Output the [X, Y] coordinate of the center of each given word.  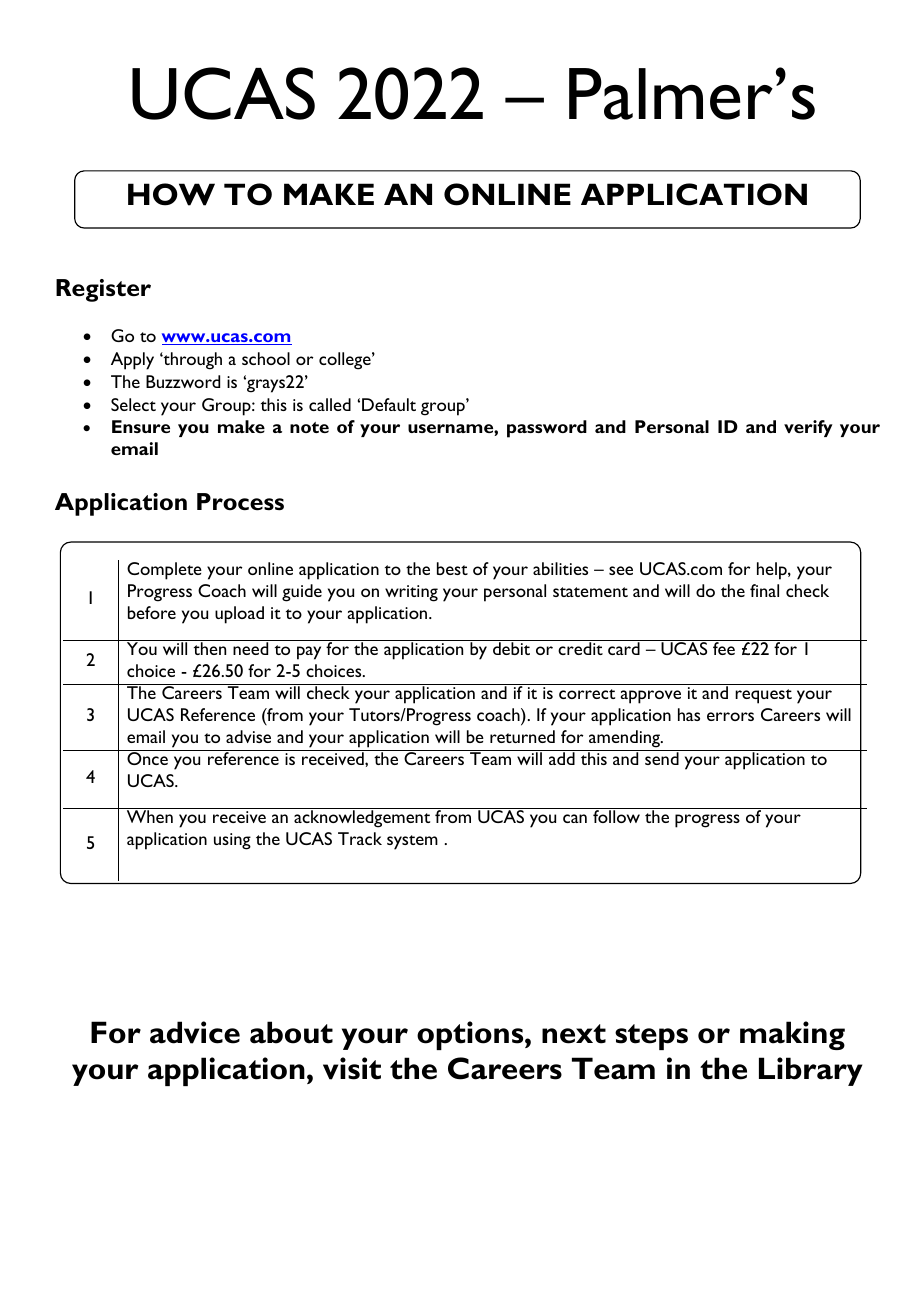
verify [808, 428]
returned [522, 736]
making [792, 1035]
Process [240, 502]
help [773, 571]
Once [147, 757]
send [662, 757]
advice [195, 1032]
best [452, 568]
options [471, 1035]
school [266, 358]
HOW [171, 194]
